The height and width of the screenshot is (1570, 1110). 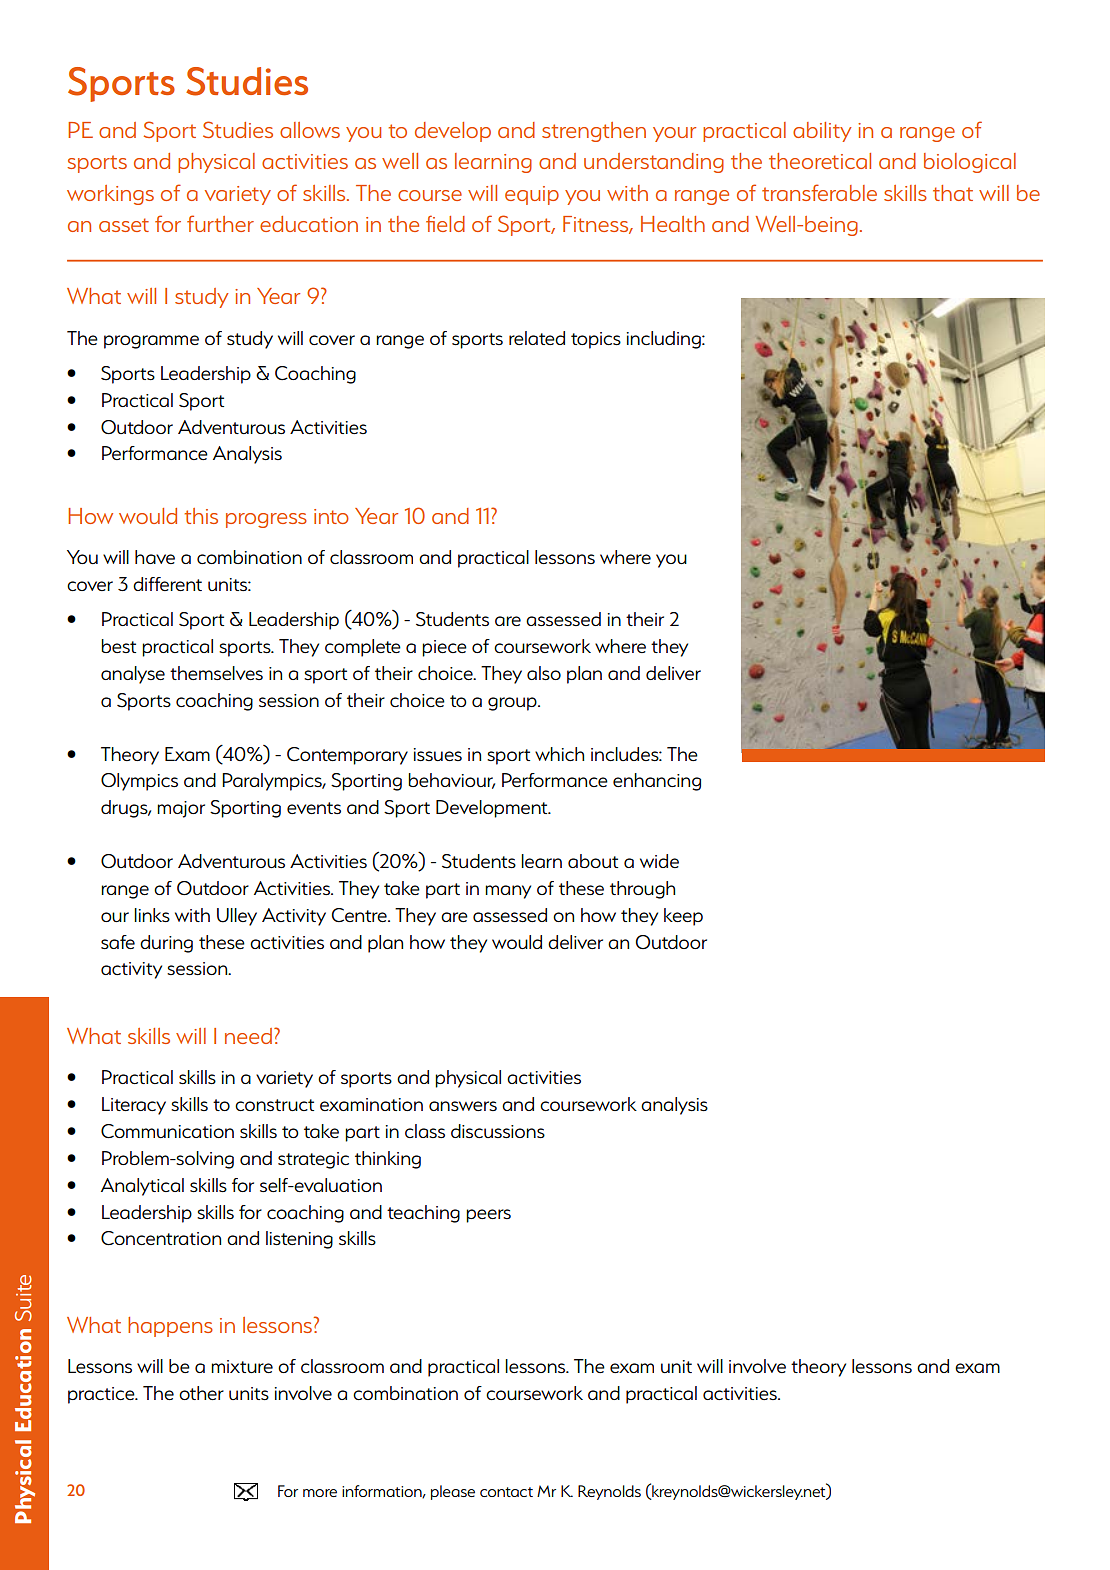 I want to click on also, so click(x=544, y=673).
